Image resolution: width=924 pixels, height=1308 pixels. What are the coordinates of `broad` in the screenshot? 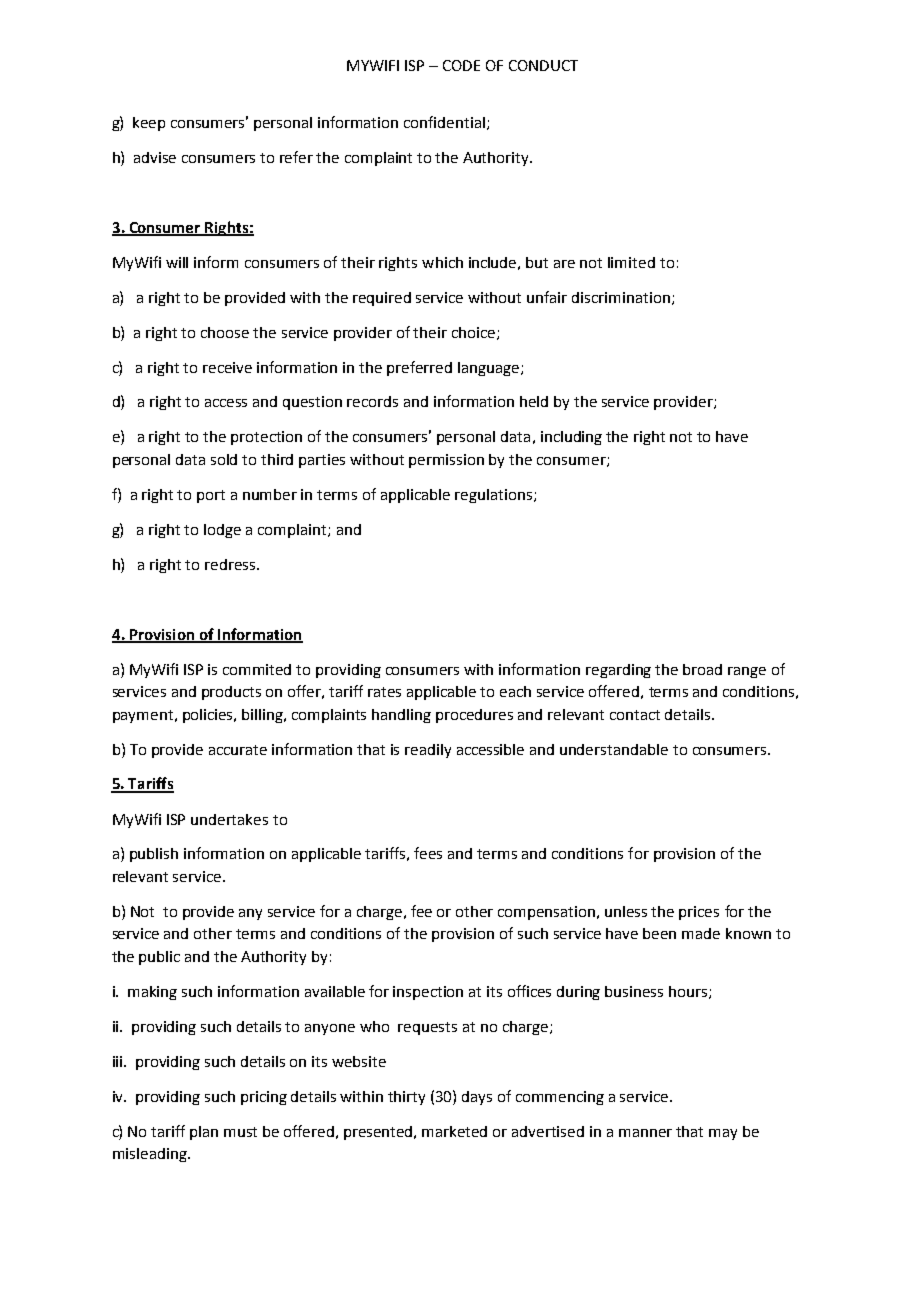 It's located at (702, 669).
